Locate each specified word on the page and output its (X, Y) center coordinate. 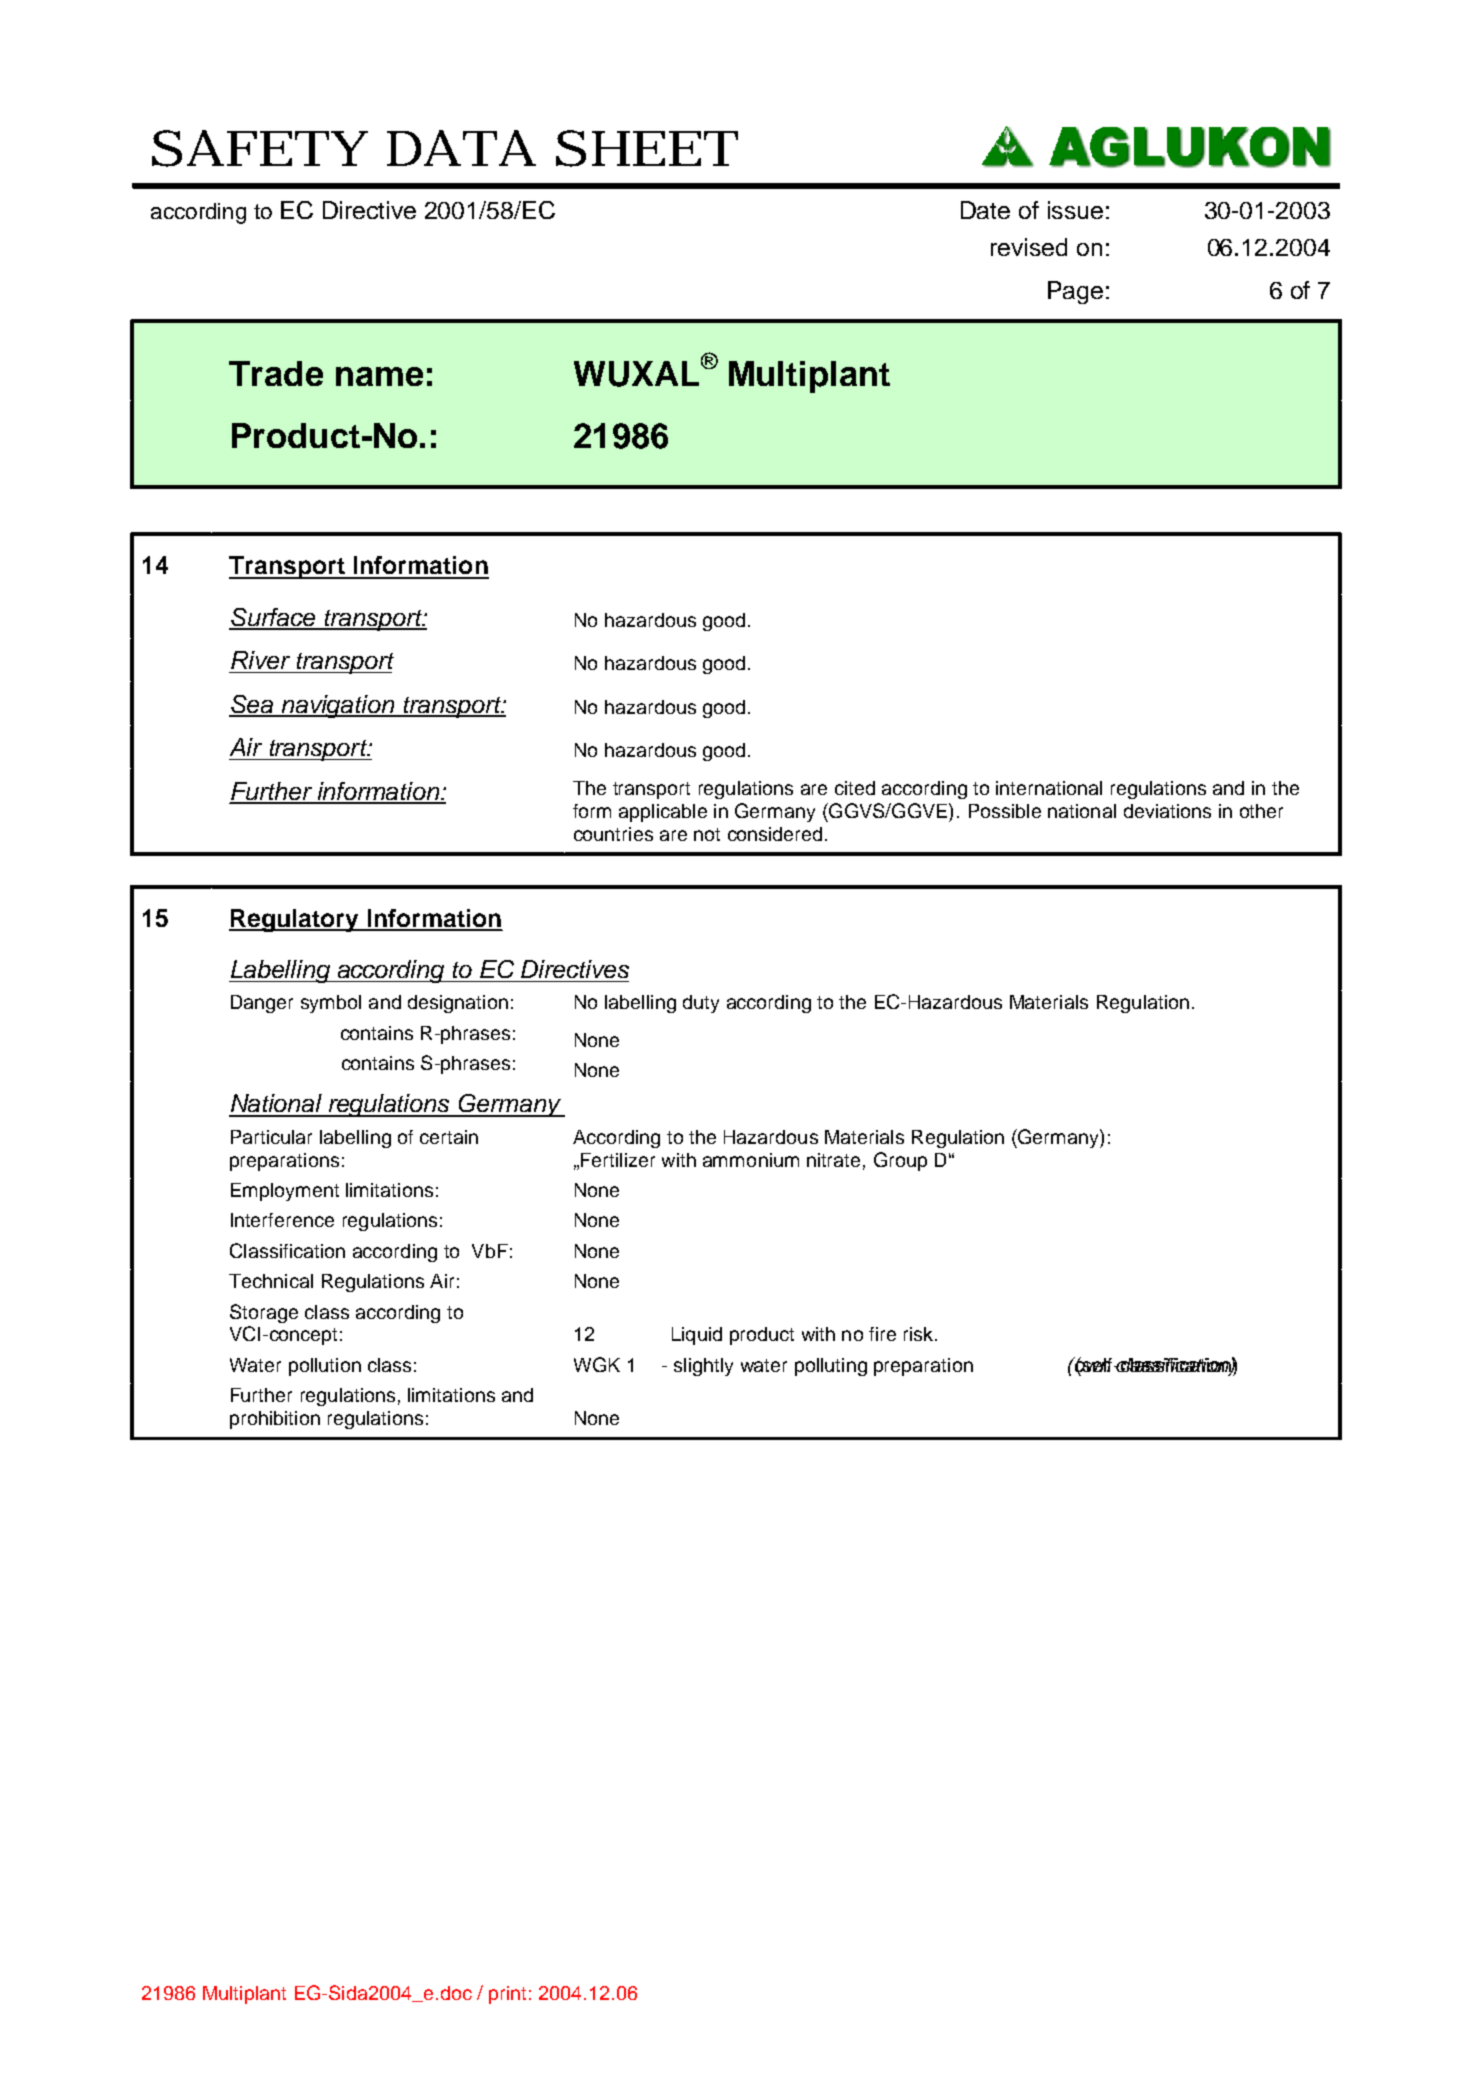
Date (985, 210)
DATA (461, 148)
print (507, 1995)
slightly (703, 1367)
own (1092, 1366)
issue (1075, 210)
